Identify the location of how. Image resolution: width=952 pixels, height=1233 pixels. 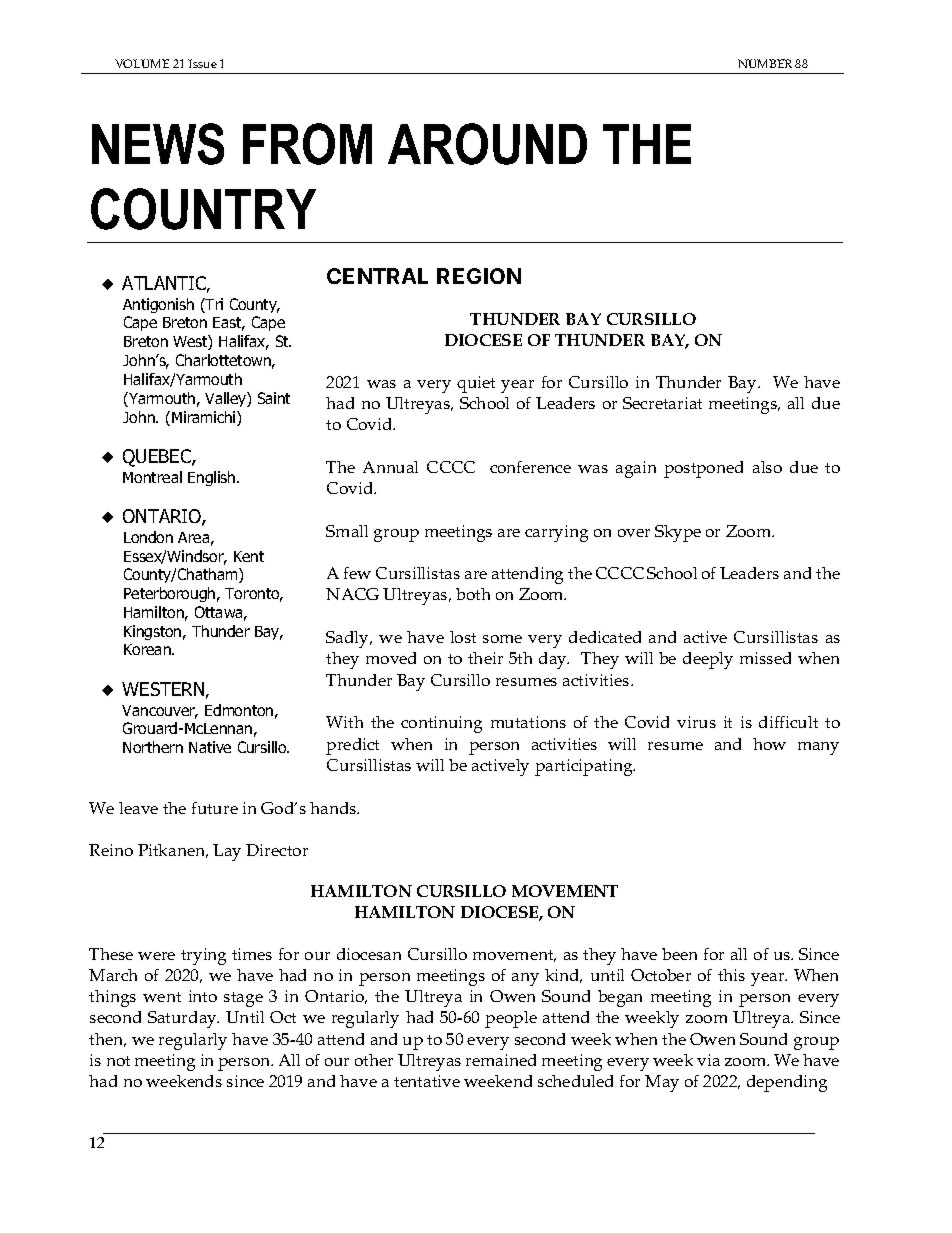
(769, 744).
